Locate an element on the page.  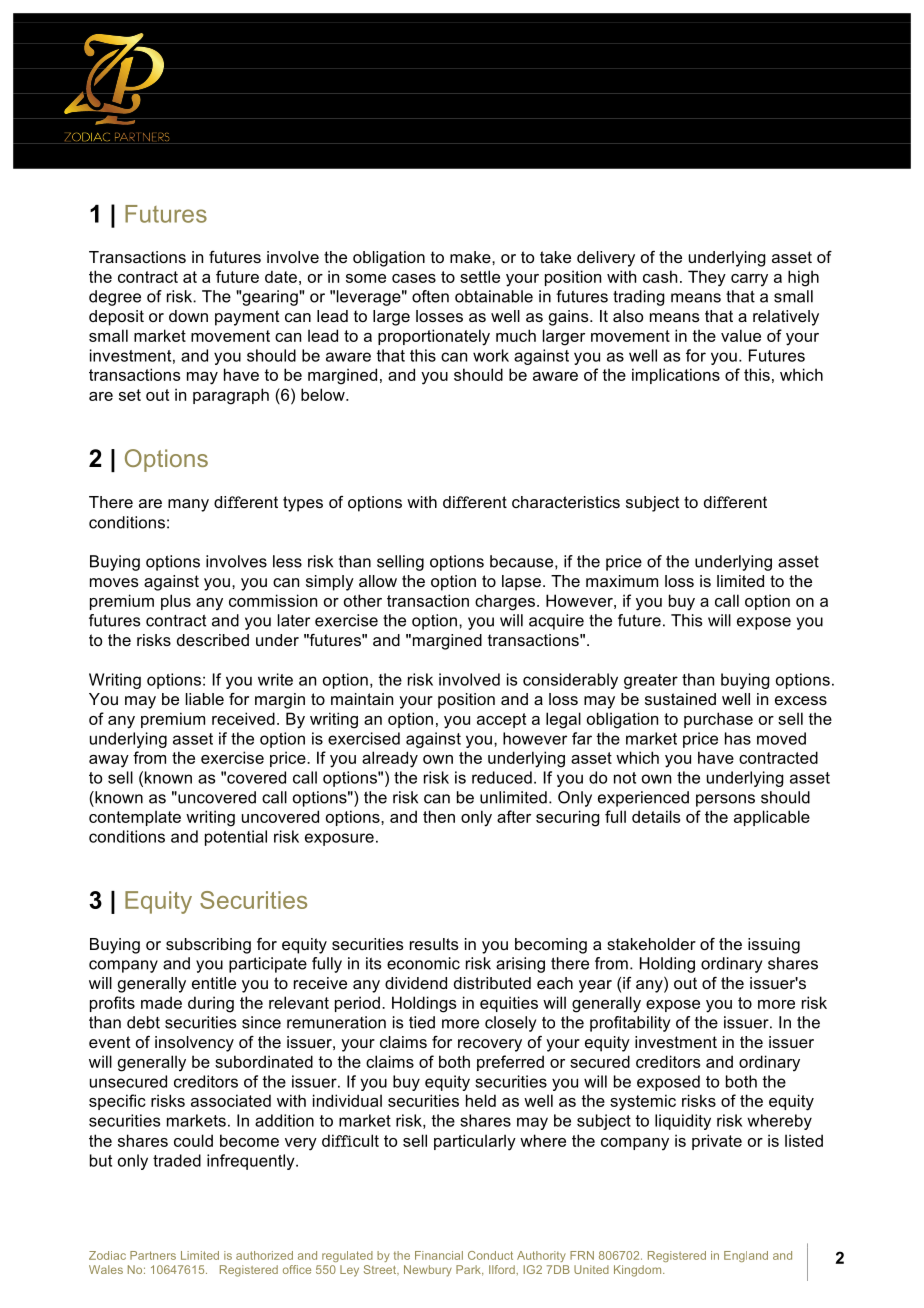
reduced is located at coordinates (502, 777).
